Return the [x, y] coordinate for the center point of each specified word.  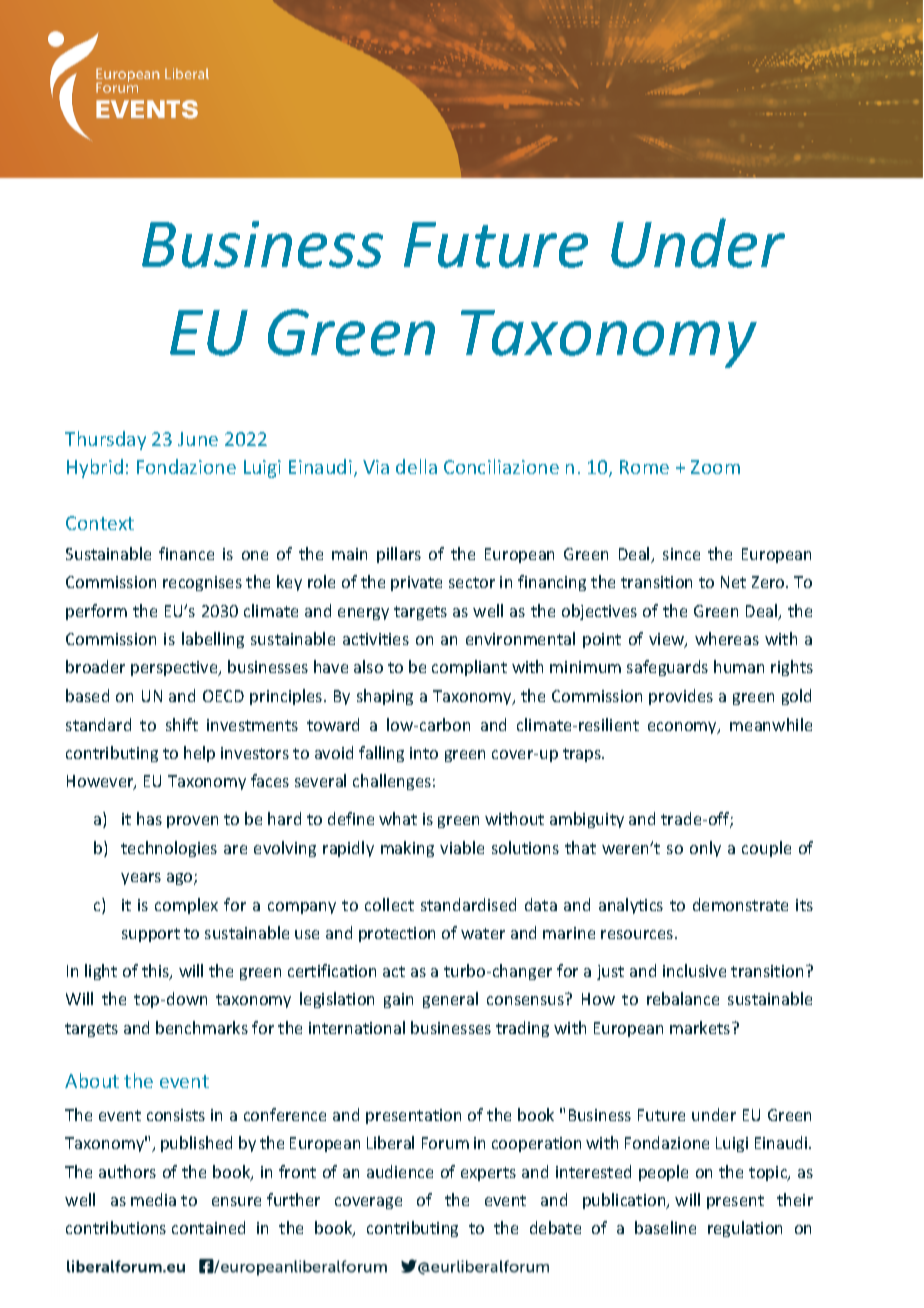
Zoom [715, 467]
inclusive [694, 970]
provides [681, 697]
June [198, 439]
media [153, 1199]
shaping [385, 697]
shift [182, 724]
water [483, 933]
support [151, 935]
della [416, 466]
